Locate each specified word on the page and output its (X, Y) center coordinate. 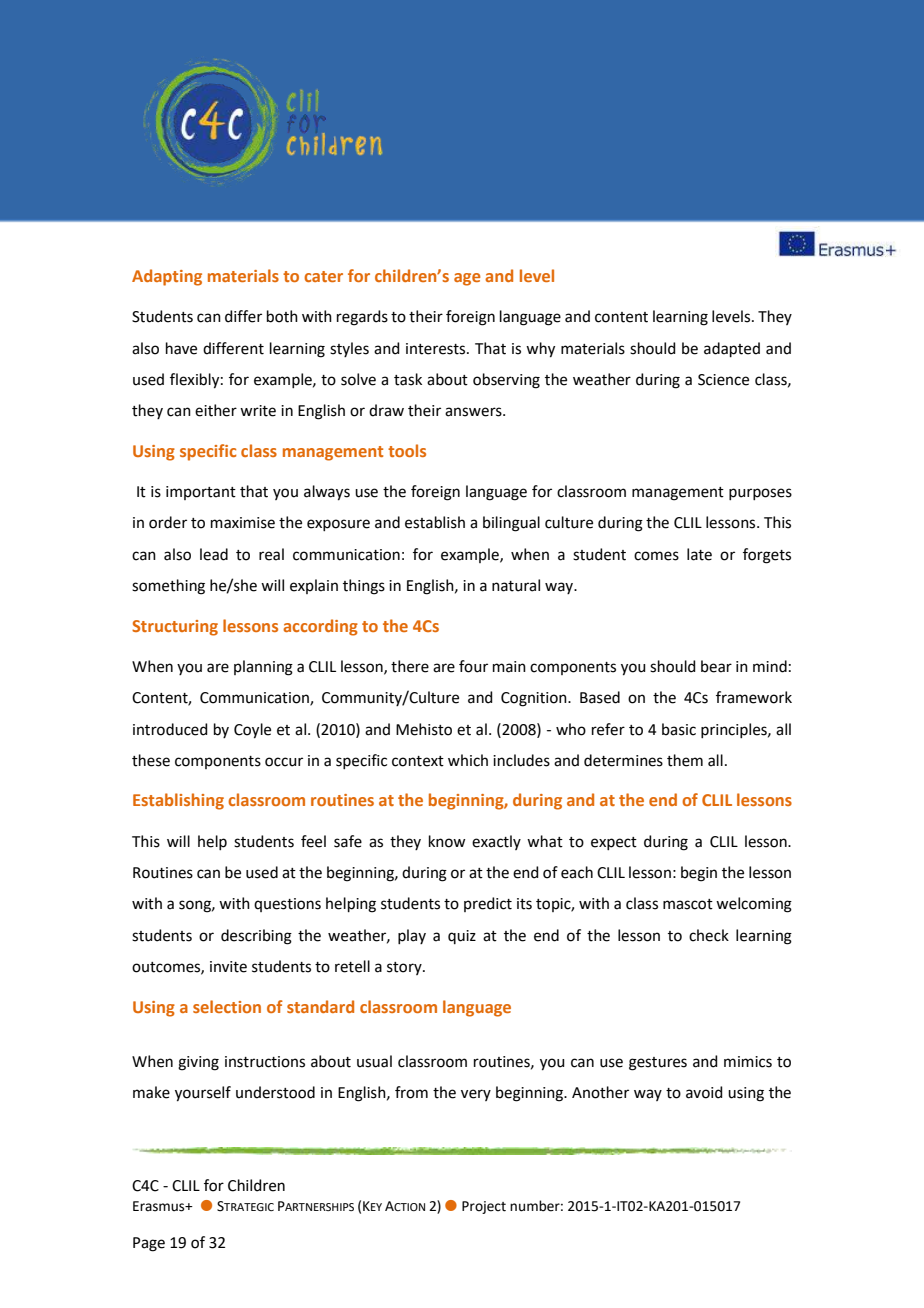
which (468, 760)
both (282, 316)
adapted (732, 349)
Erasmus (160, 1206)
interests (437, 349)
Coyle (252, 731)
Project (484, 1207)
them (685, 760)
